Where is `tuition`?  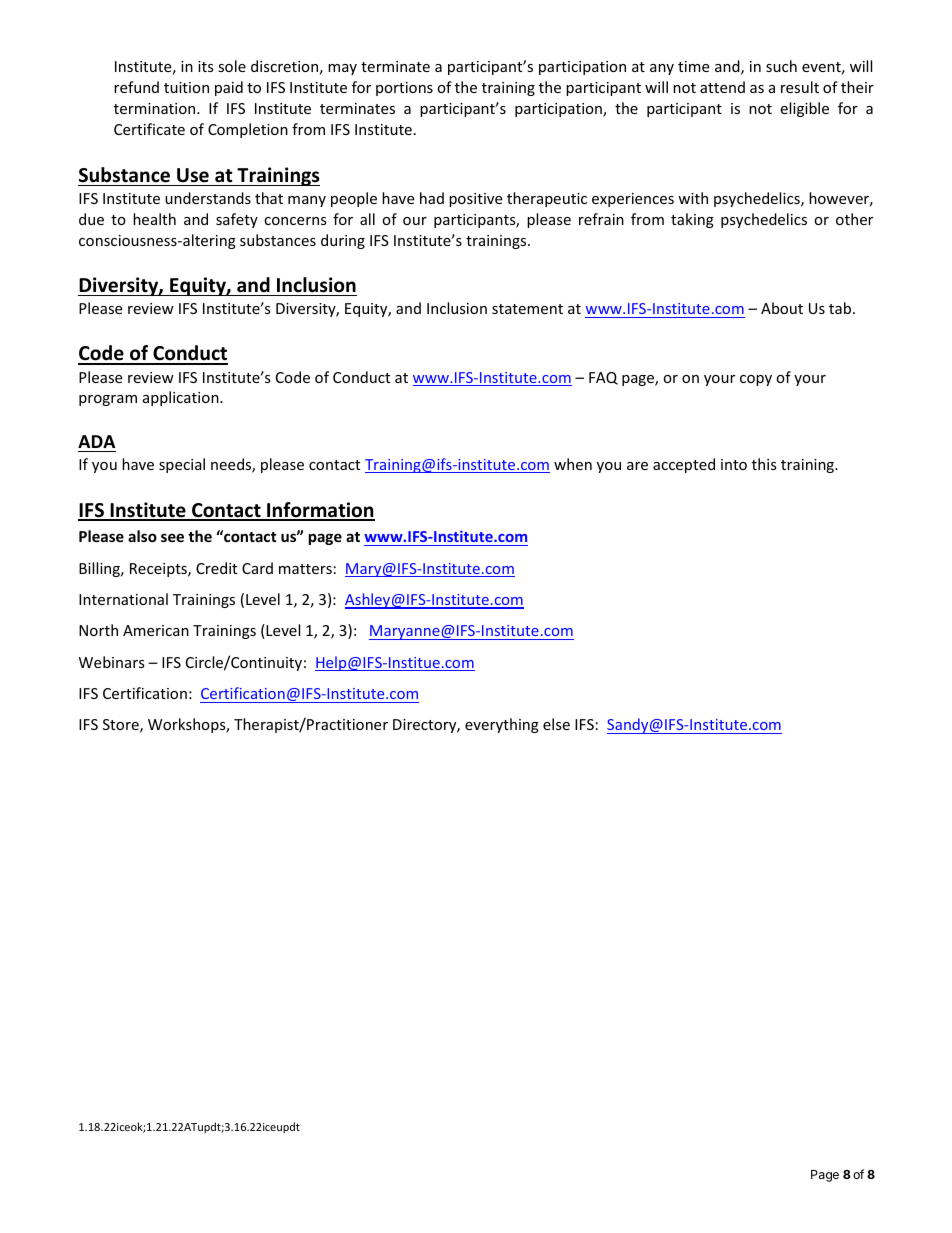 tuition is located at coordinates (186, 87).
